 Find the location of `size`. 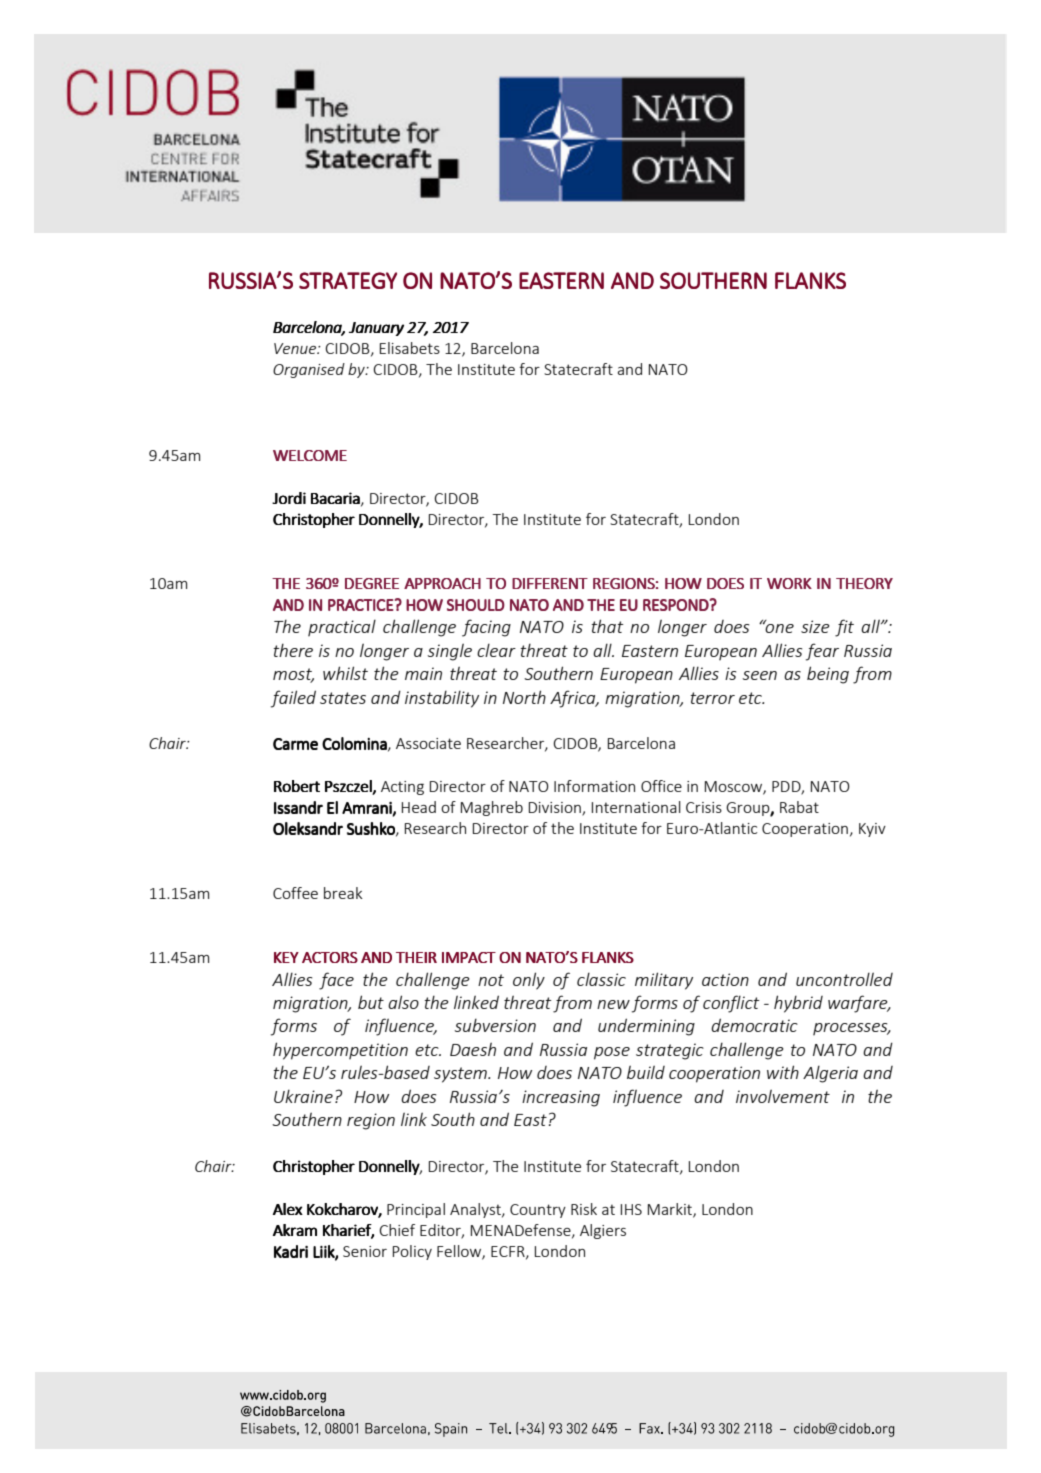

size is located at coordinates (815, 626).
